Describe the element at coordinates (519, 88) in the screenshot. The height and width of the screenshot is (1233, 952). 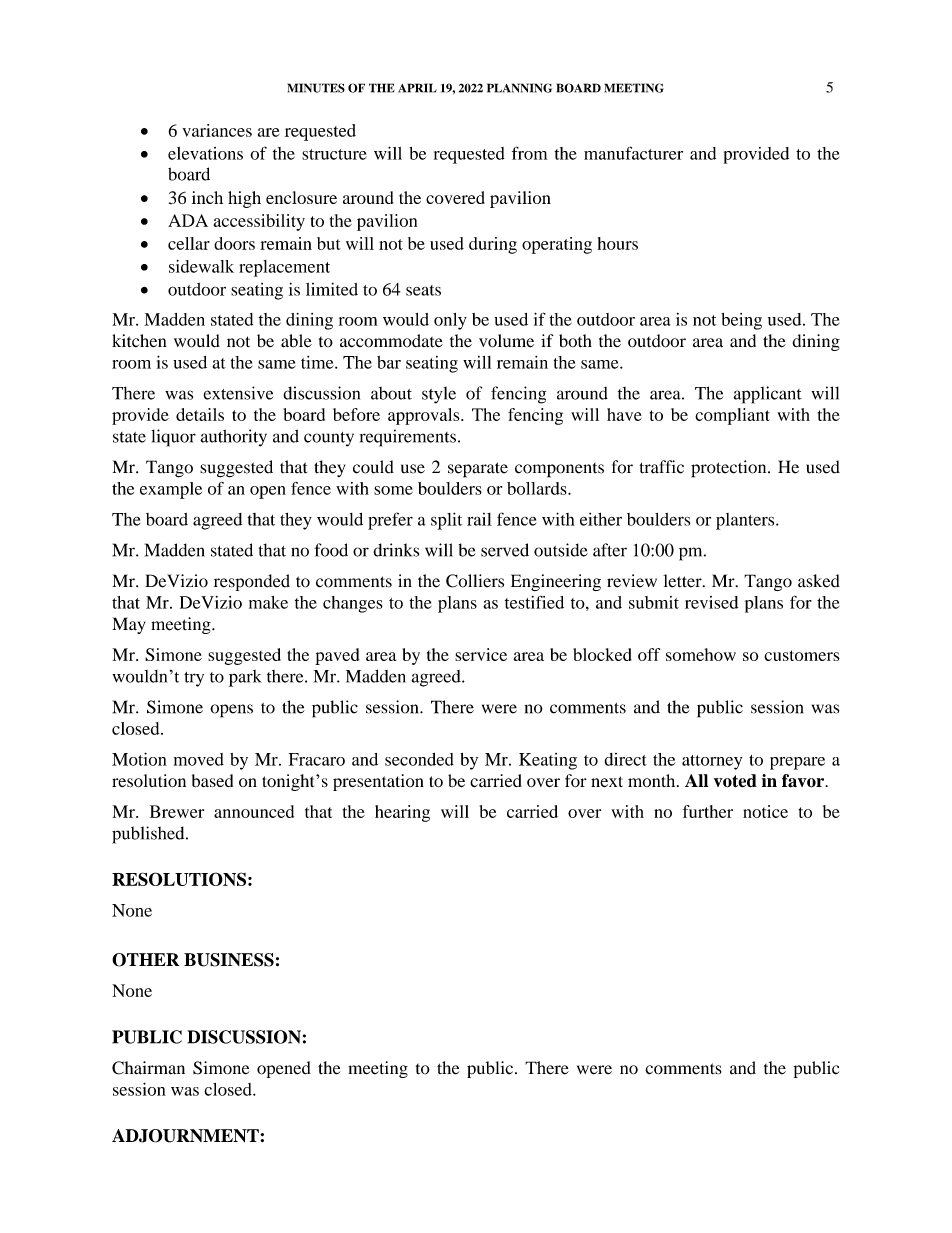
I see `PLANNING` at that location.
